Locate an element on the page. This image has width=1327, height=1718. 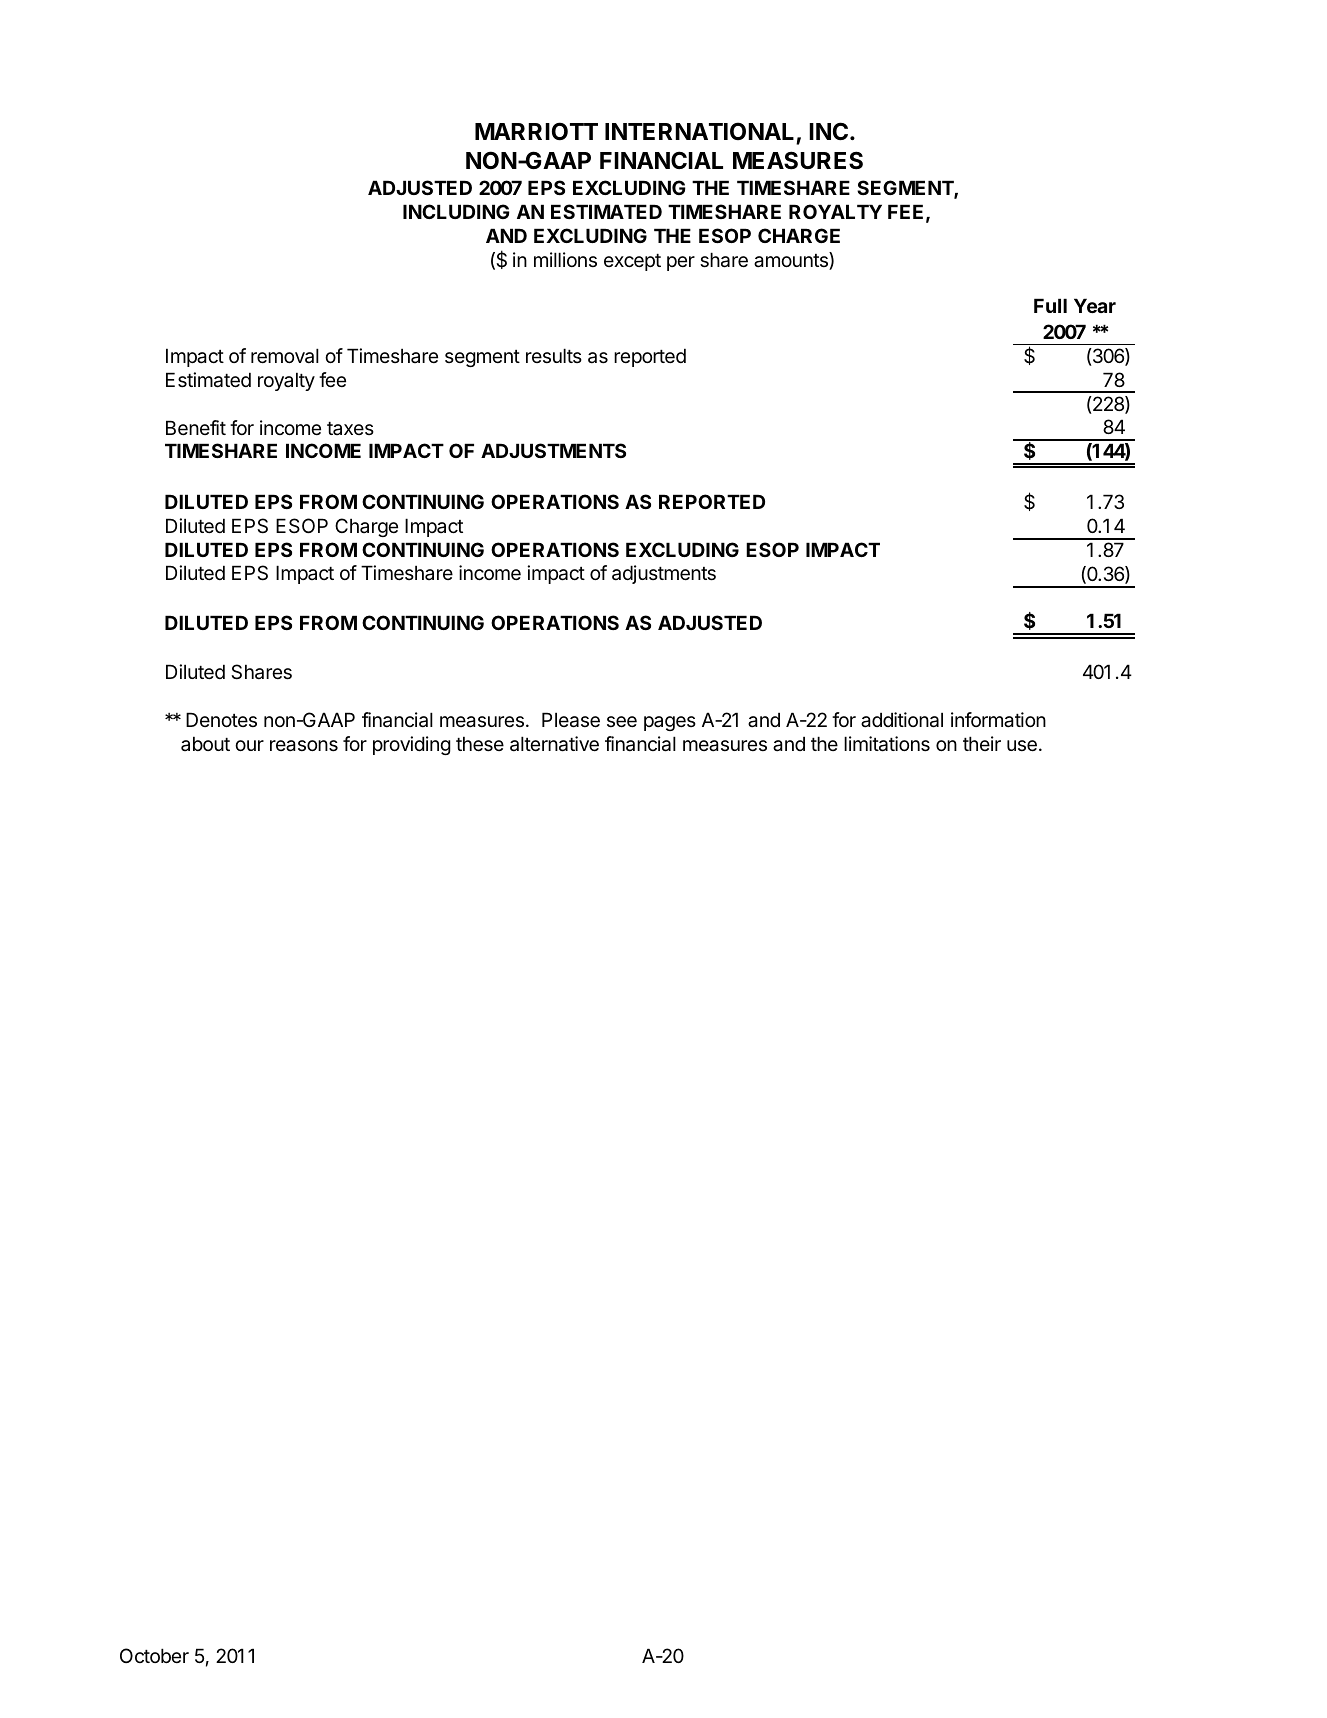
our is located at coordinates (249, 745).
